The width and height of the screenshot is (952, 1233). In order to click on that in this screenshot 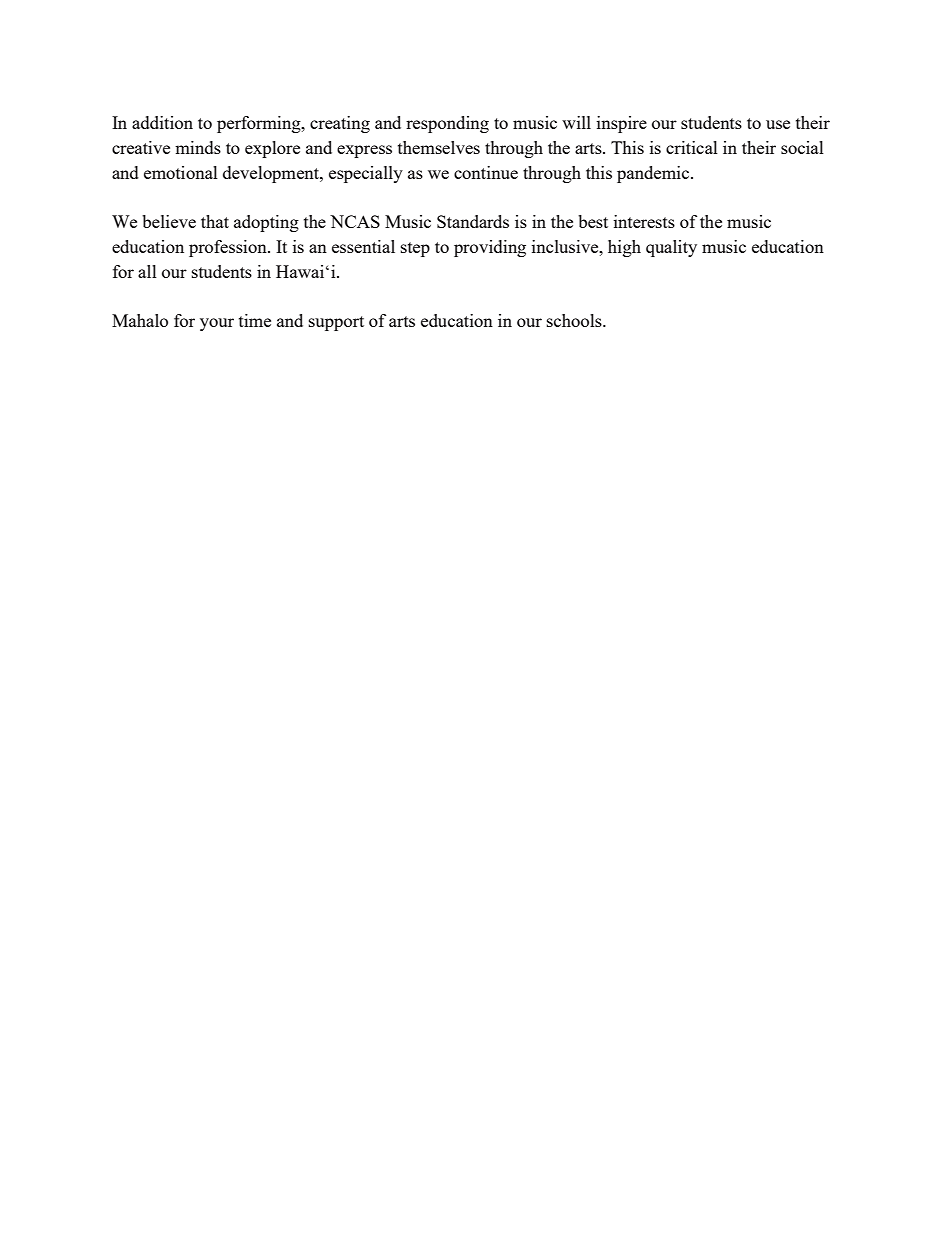, I will do `click(215, 221)`.
